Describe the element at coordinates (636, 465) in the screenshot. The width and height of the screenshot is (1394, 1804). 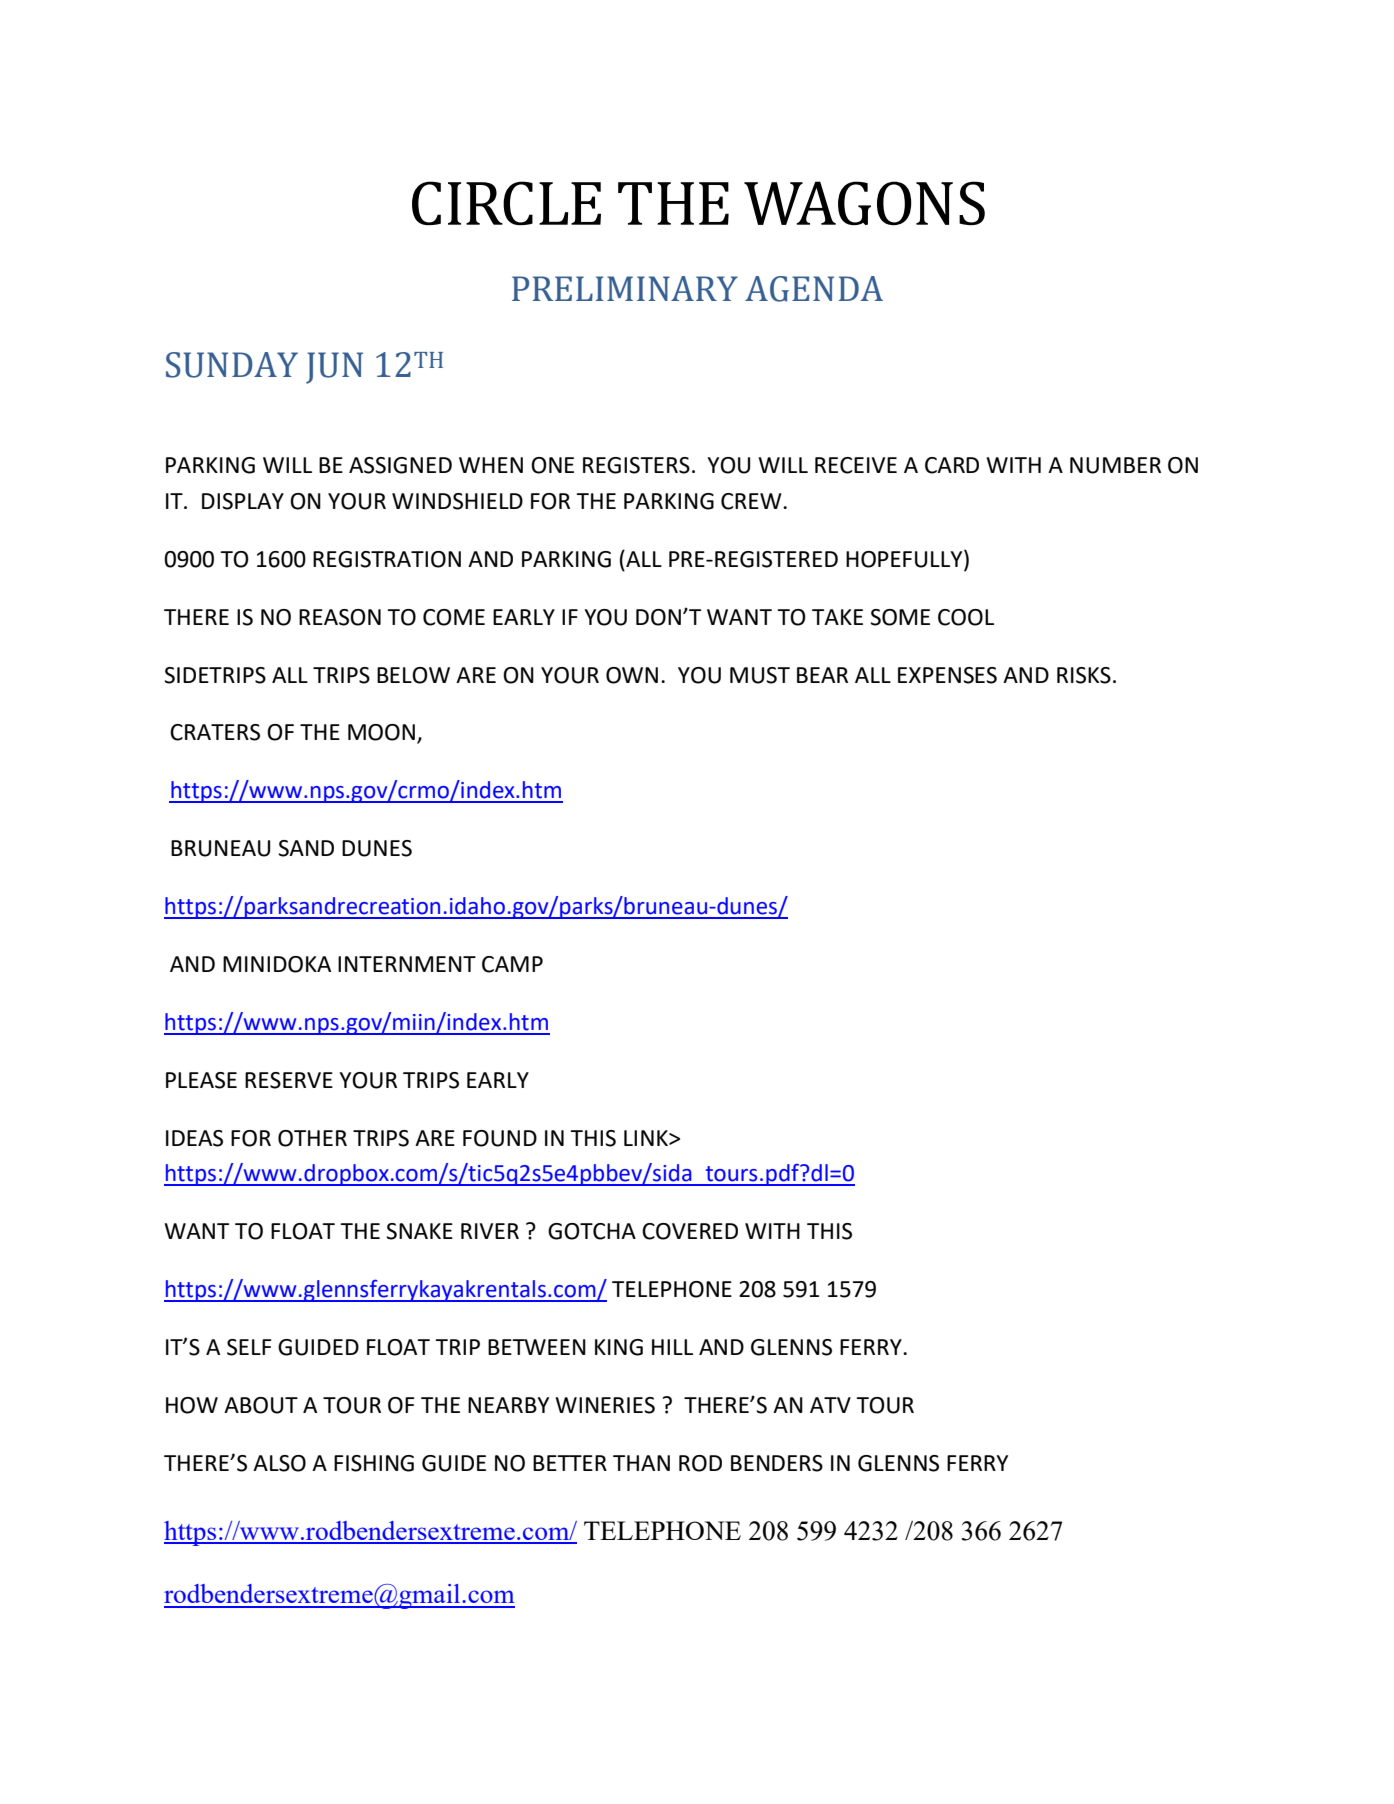
I see `REGISTERS` at that location.
